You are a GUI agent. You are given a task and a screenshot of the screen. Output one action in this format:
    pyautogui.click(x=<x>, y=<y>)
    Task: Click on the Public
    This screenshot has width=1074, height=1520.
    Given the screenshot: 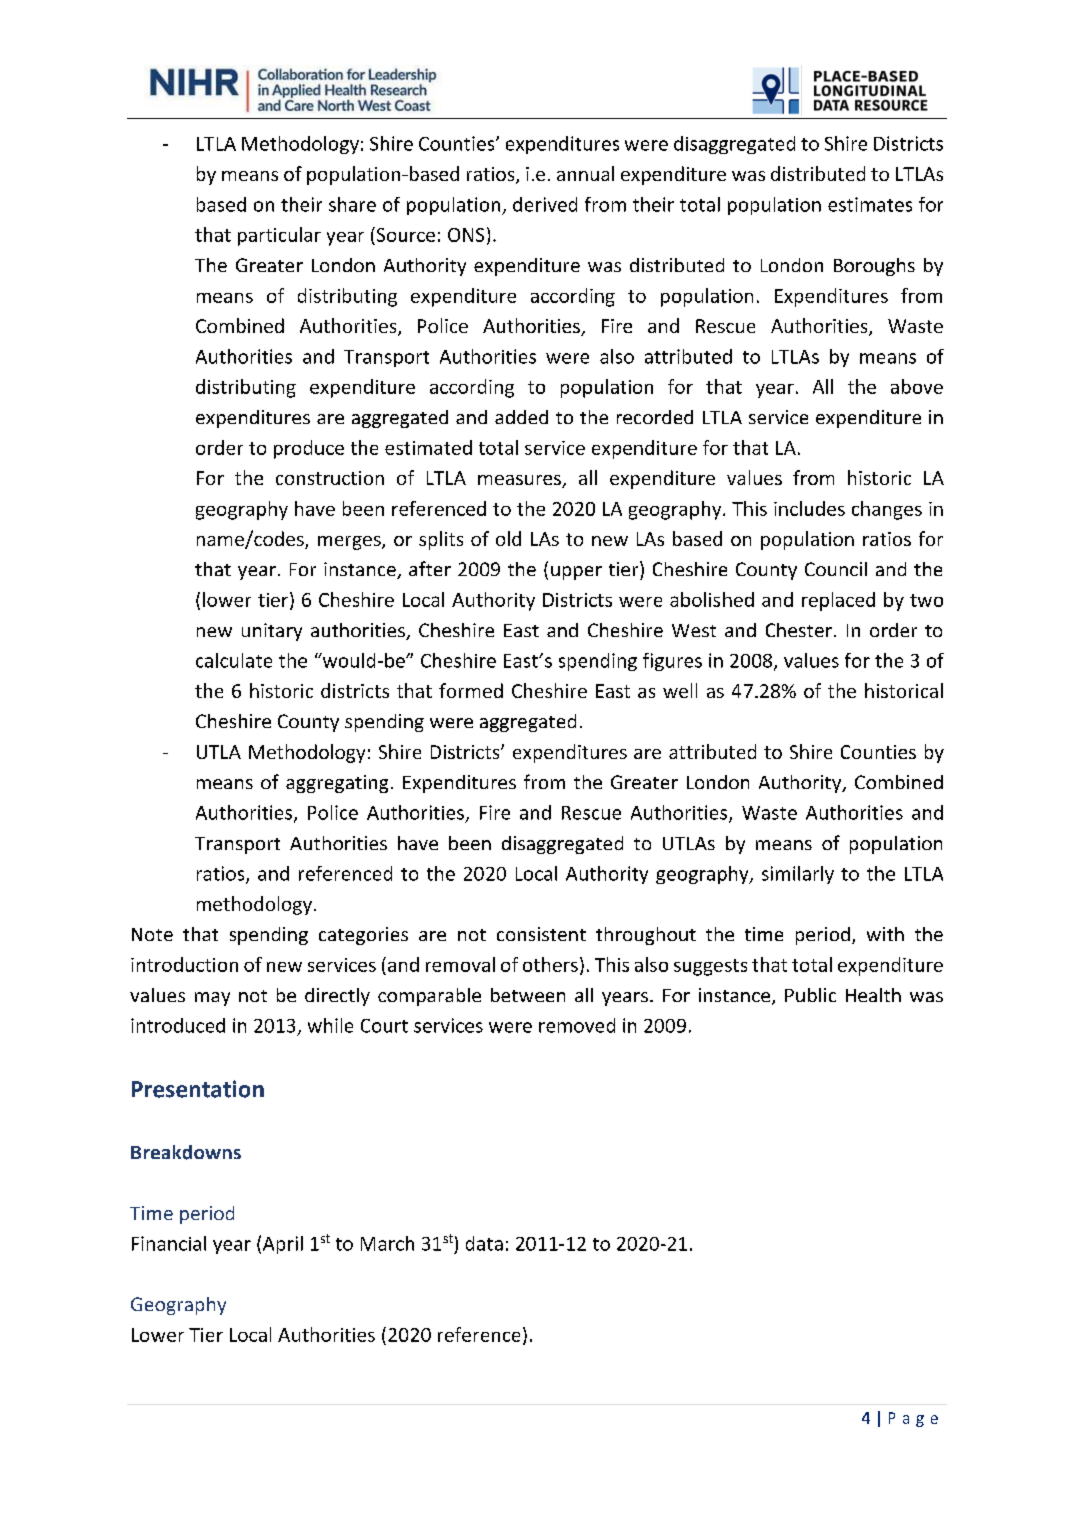 What is the action you would take?
    pyautogui.click(x=810, y=995)
